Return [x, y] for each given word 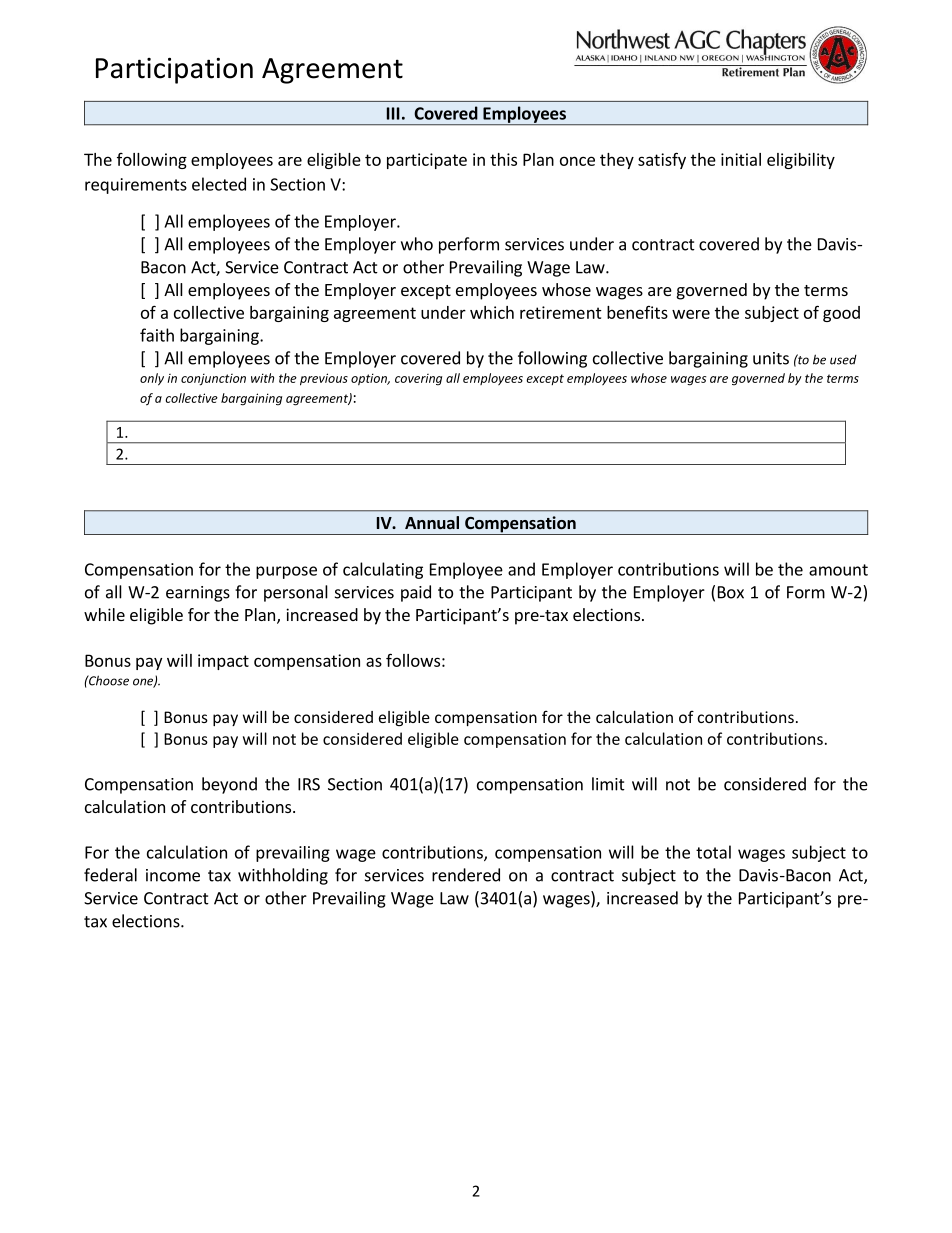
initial [741, 159]
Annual [432, 522]
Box [731, 592]
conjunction [213, 379]
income [173, 875]
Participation [174, 71]
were [691, 314]
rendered [466, 875]
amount [838, 570]
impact [223, 662]
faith [157, 335]
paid [416, 593]
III [393, 113]
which [492, 312]
